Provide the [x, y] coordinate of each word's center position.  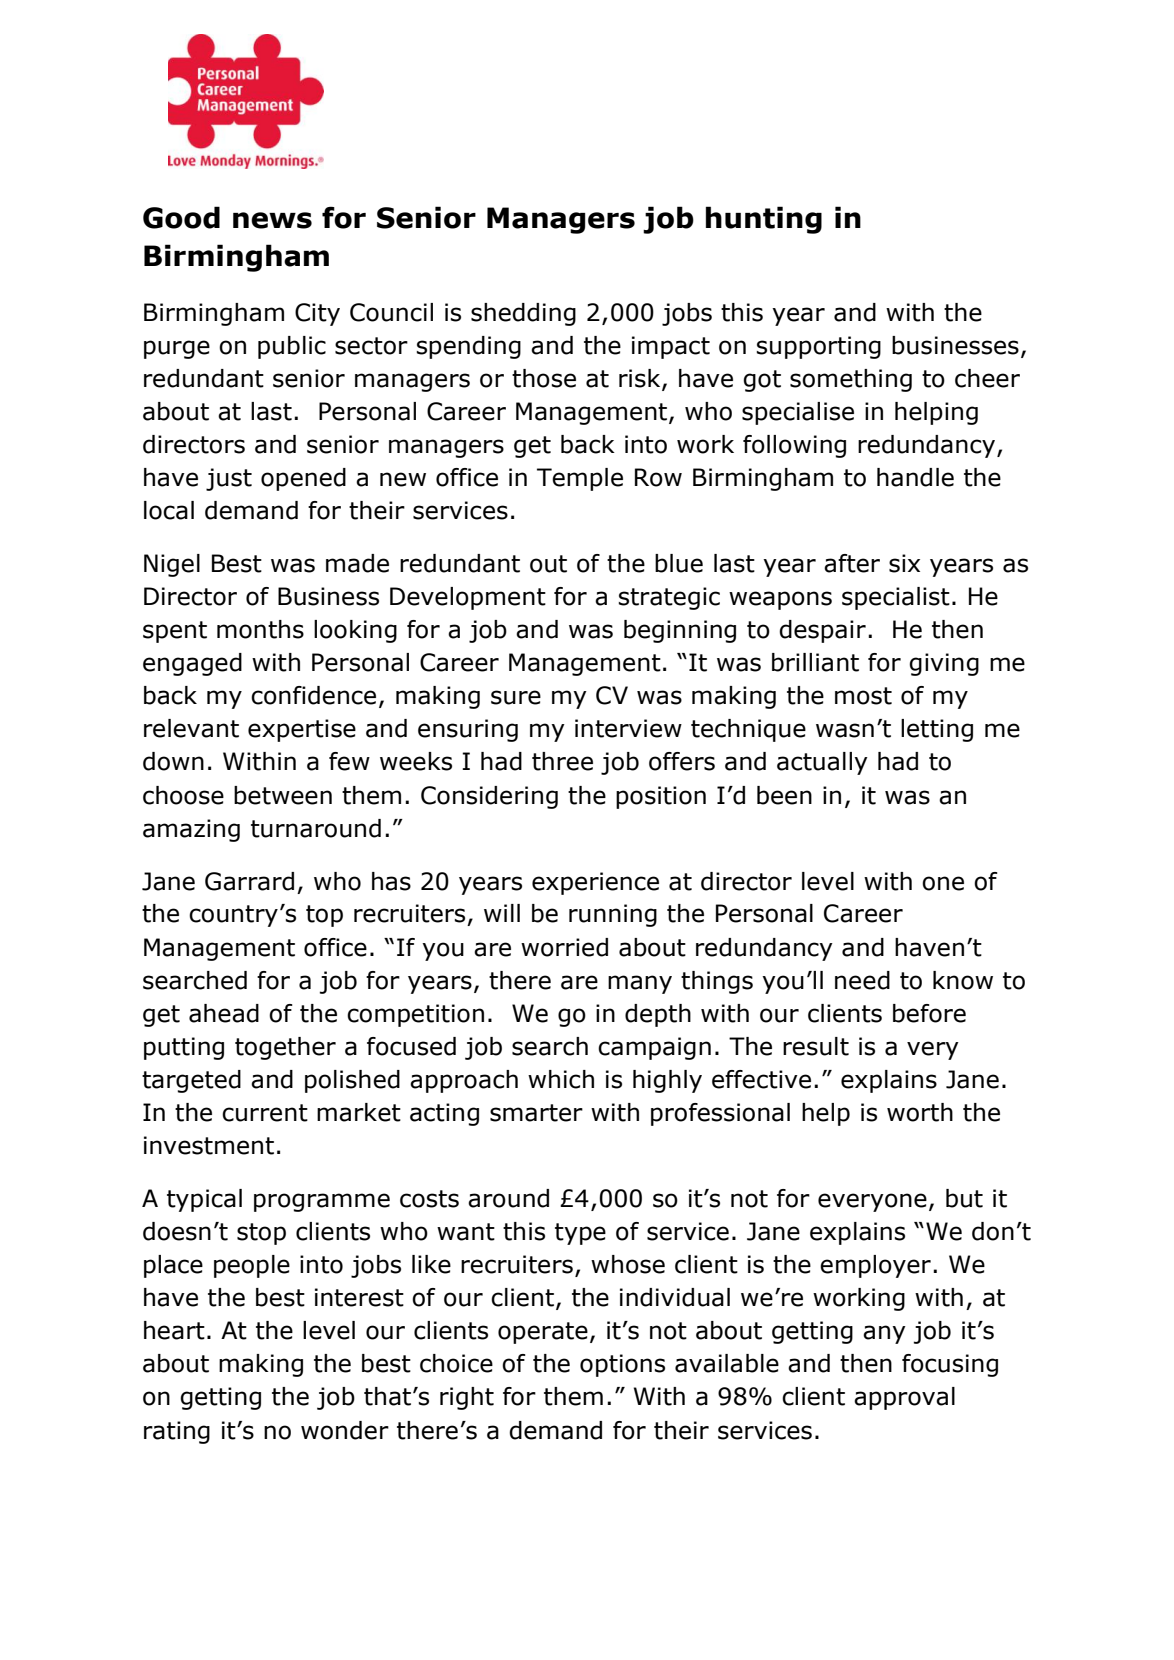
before [929, 1013]
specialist [896, 598]
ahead [224, 1013]
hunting [764, 220]
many [640, 984]
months [260, 629]
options [622, 1365]
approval [904, 1398]
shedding [523, 314]
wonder [345, 1430]
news [272, 220]
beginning [680, 631]
